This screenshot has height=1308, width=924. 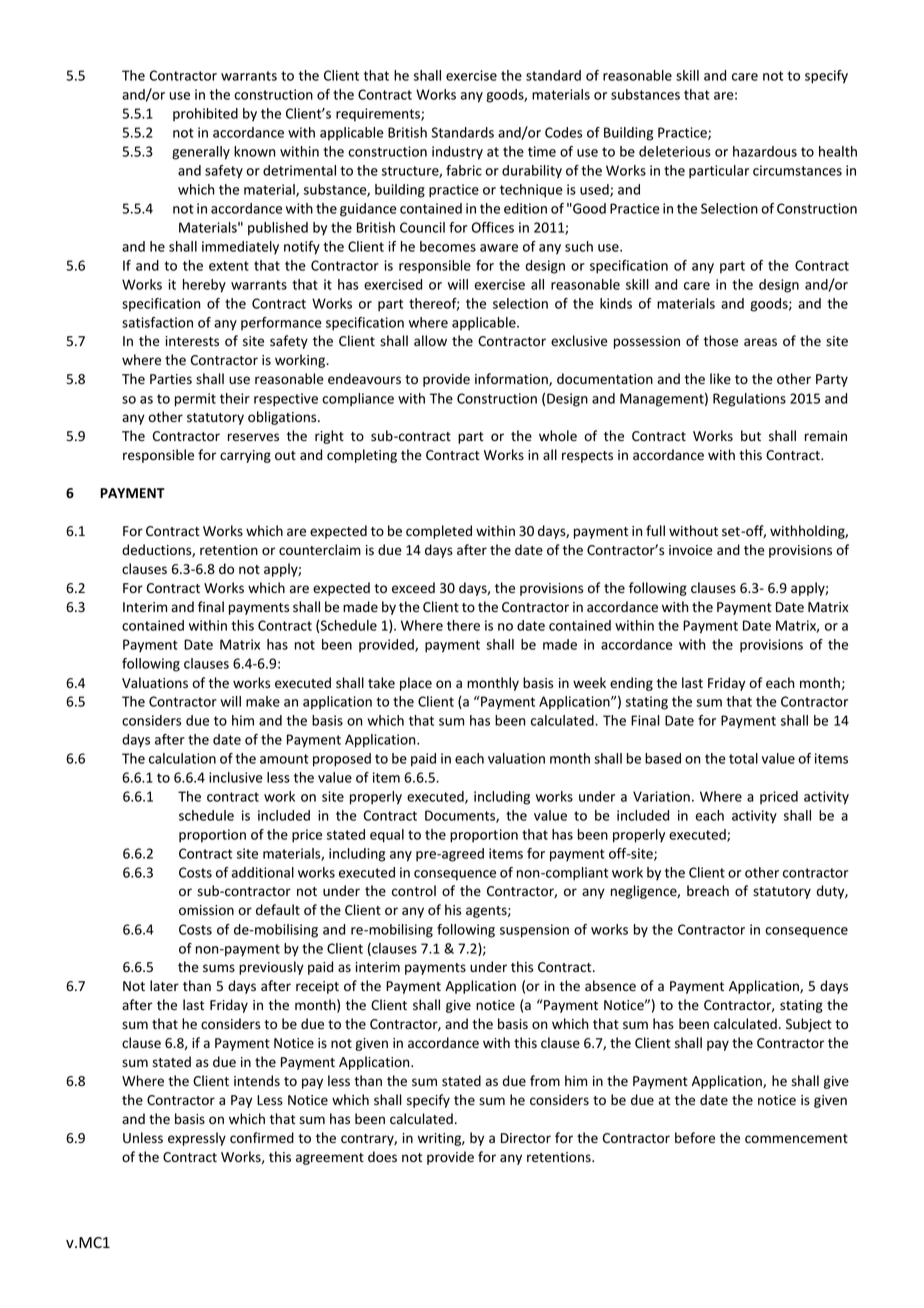 What do you see at coordinates (236, 777) in the screenshot?
I see `inclusive` at bounding box center [236, 777].
